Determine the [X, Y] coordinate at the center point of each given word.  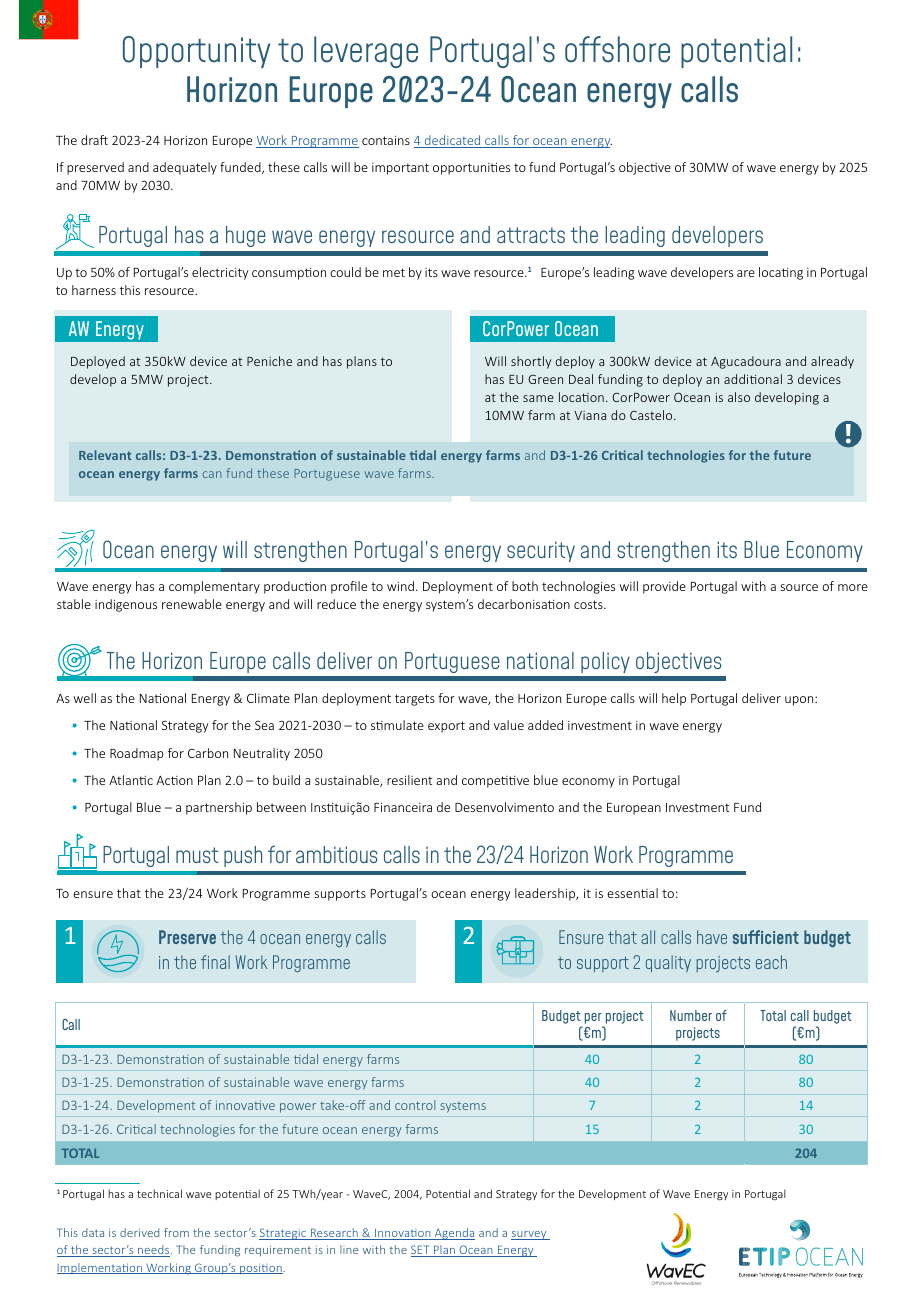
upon [800, 701]
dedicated [452, 141]
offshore [617, 49]
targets [415, 700]
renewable [192, 604]
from [176, 1232]
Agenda [453, 1234]
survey [530, 1235]
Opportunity [196, 52]
